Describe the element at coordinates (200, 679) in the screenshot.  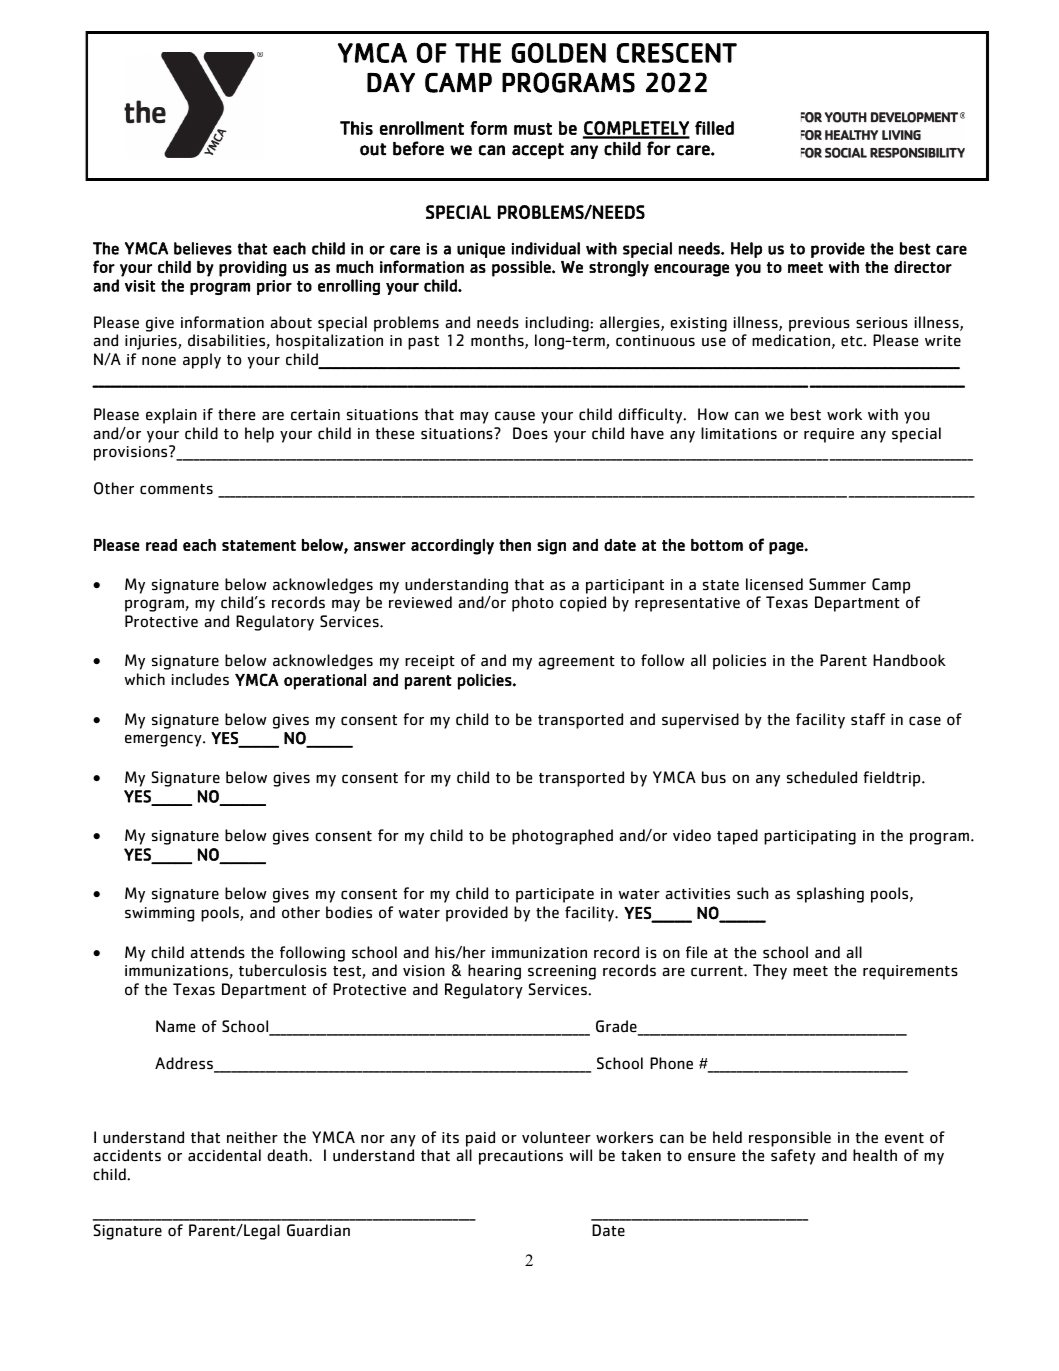
I see `includes` at that location.
